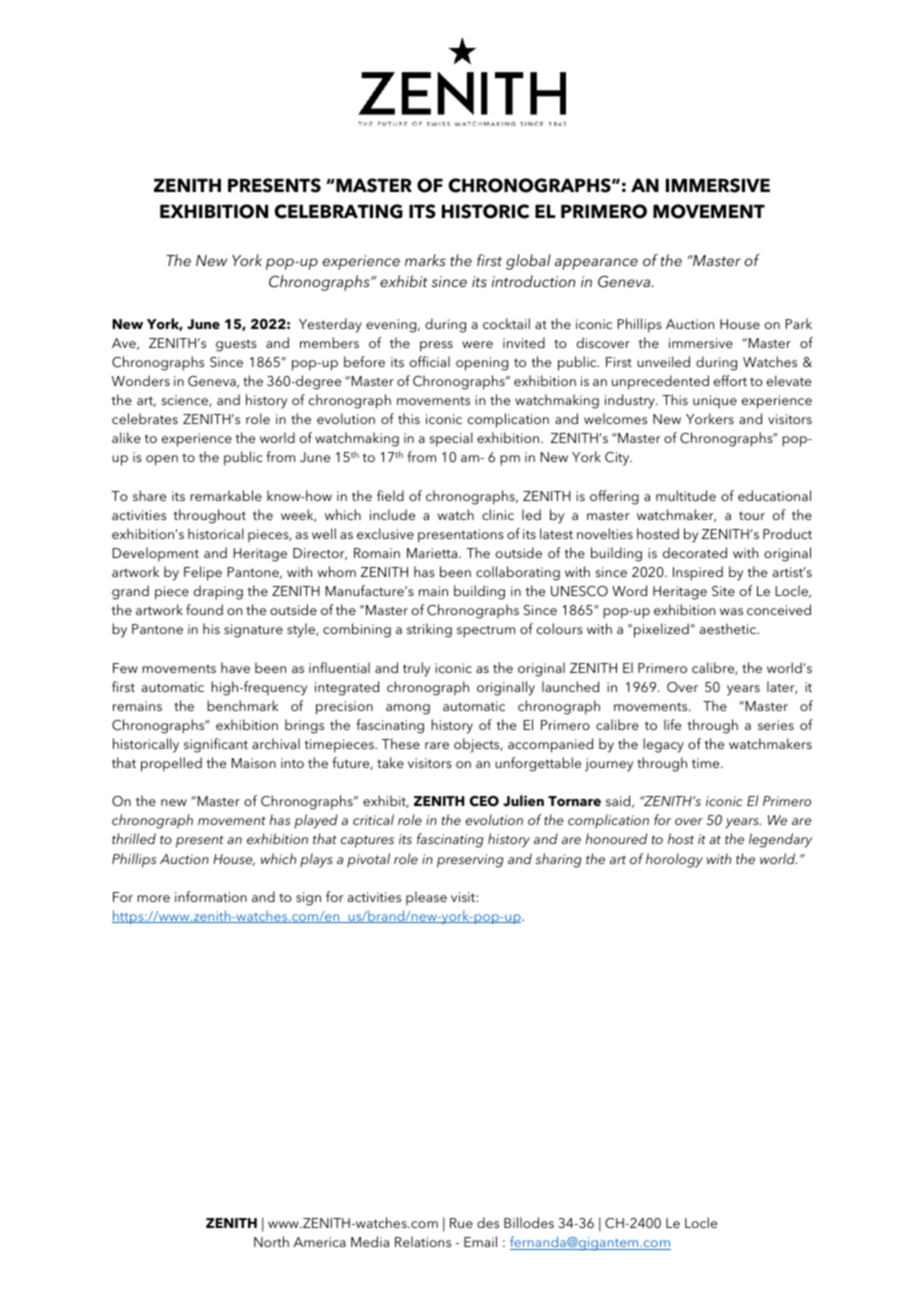  Describe the element at coordinates (426, 898) in the screenshot. I see `please` at that location.
